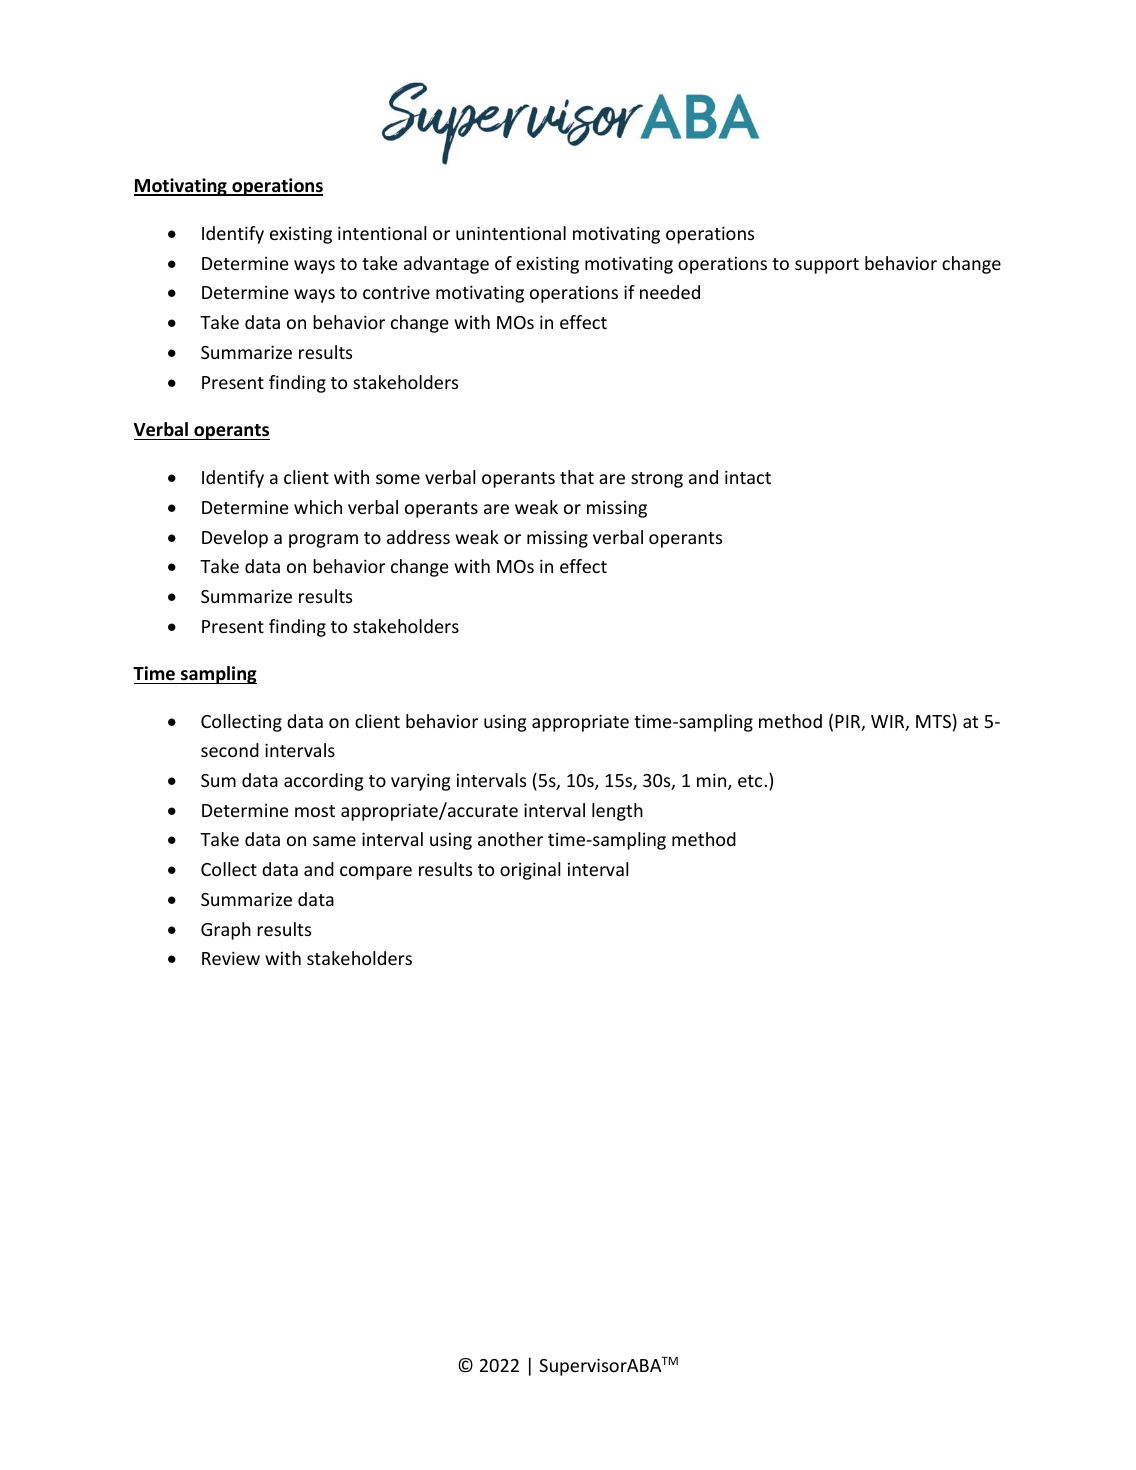  I want to click on contrive, so click(396, 292).
